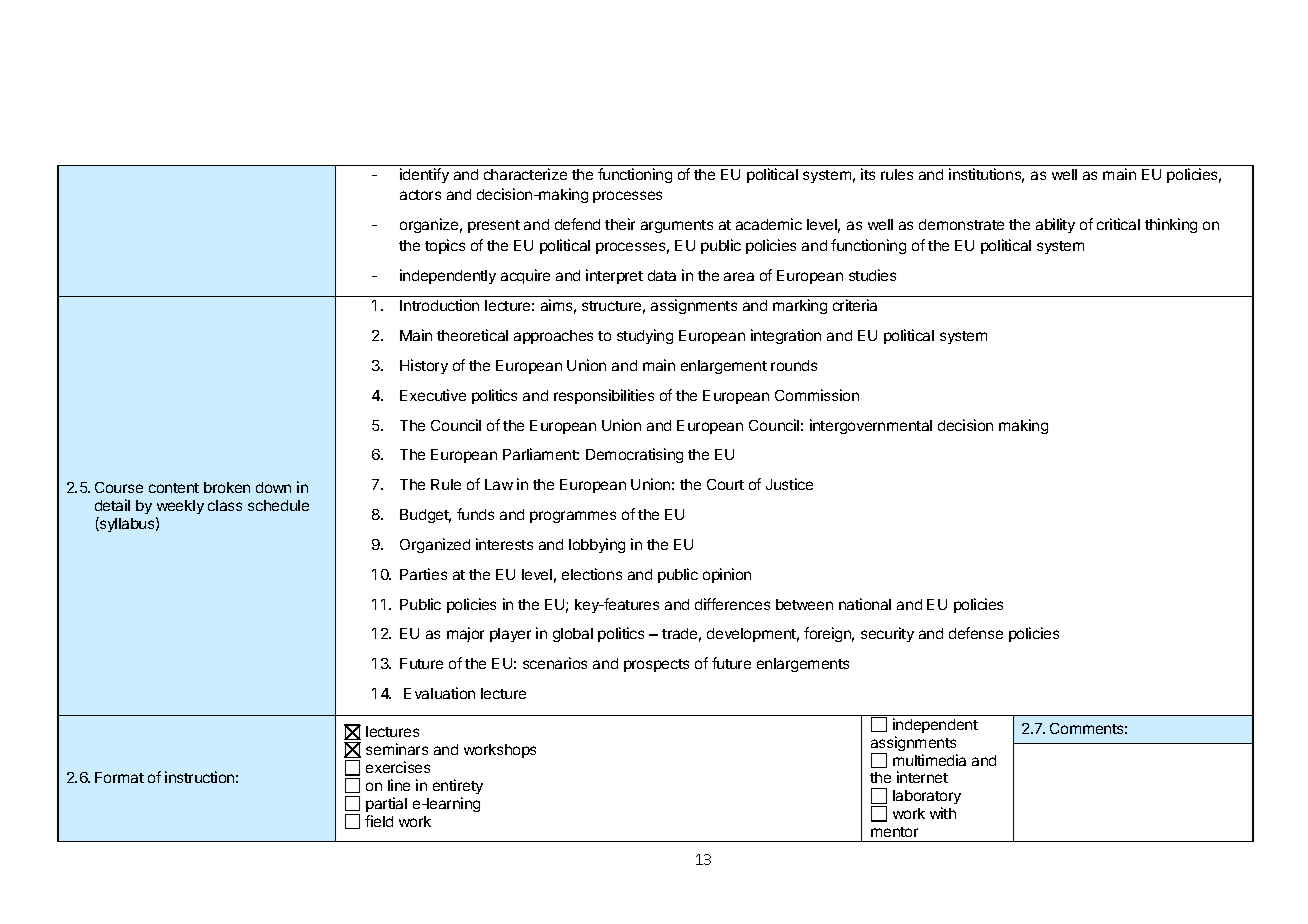 Image resolution: width=1308 pixels, height=924 pixels. What do you see at coordinates (379, 821) in the document?
I see `field` at bounding box center [379, 821].
